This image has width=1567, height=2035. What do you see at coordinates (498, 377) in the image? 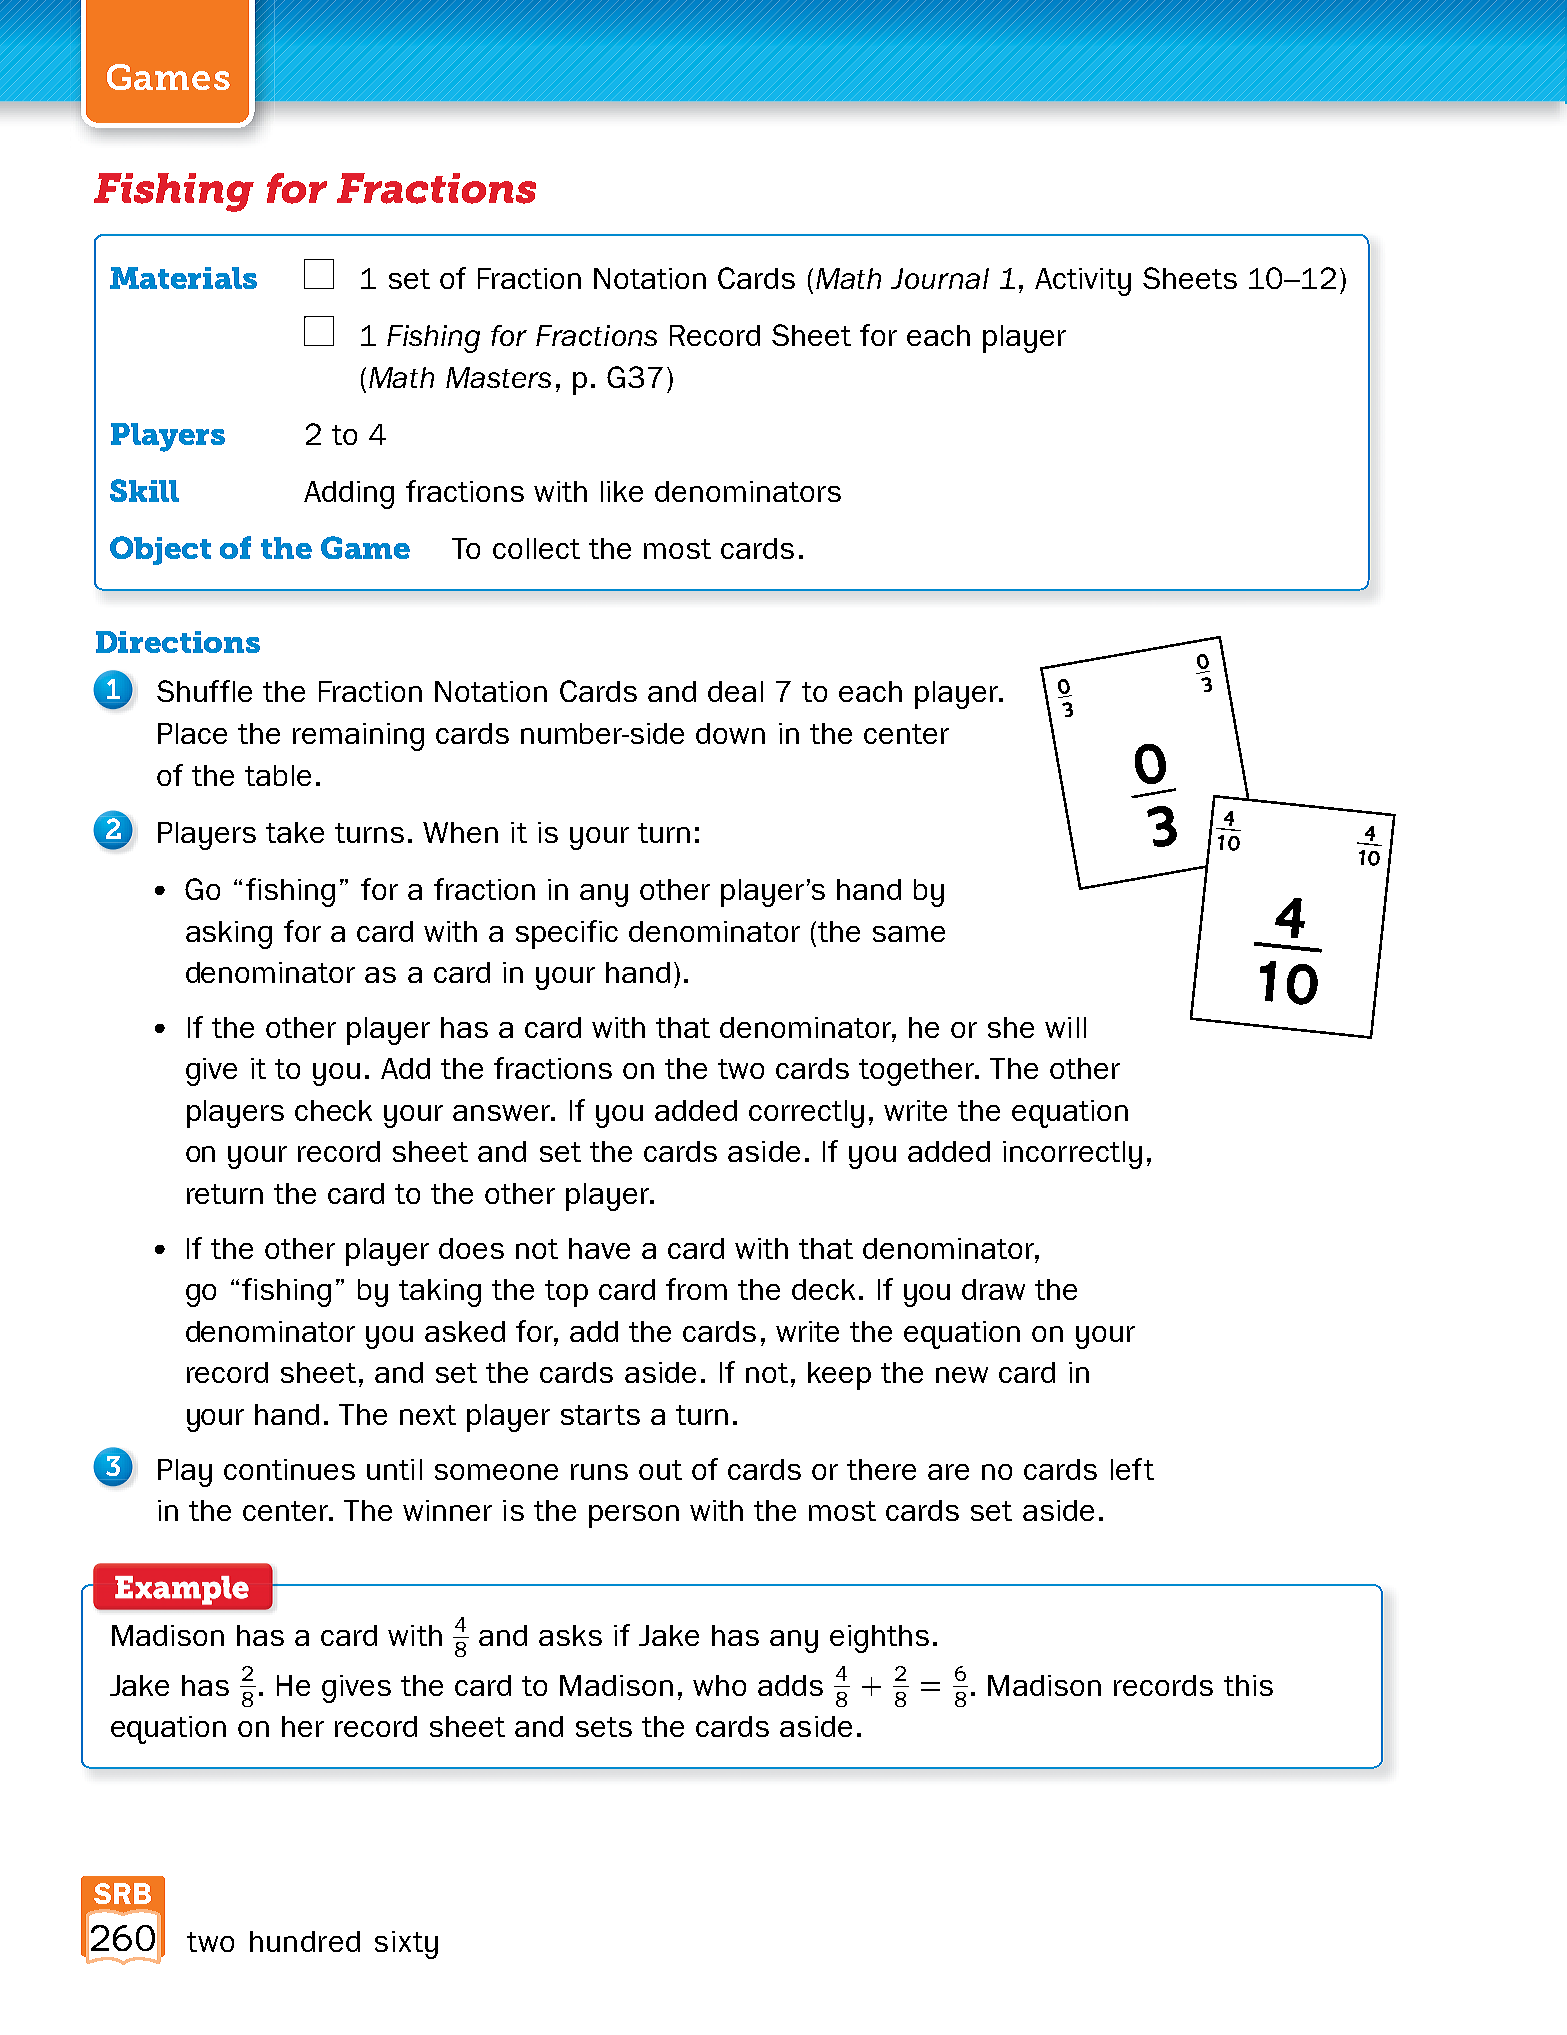
I see `Masters` at bounding box center [498, 377].
